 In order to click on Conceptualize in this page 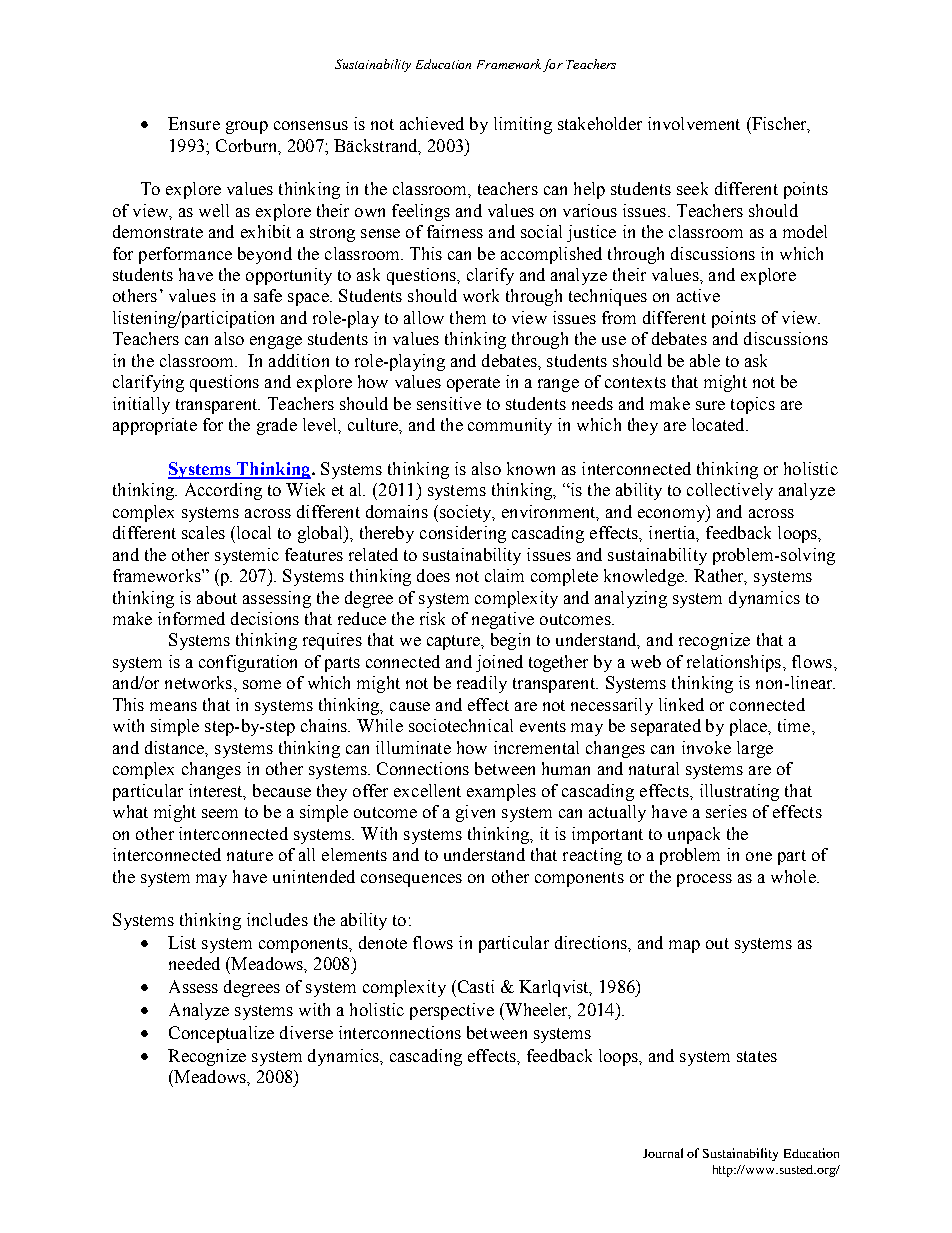, I will do `click(221, 1034)`.
